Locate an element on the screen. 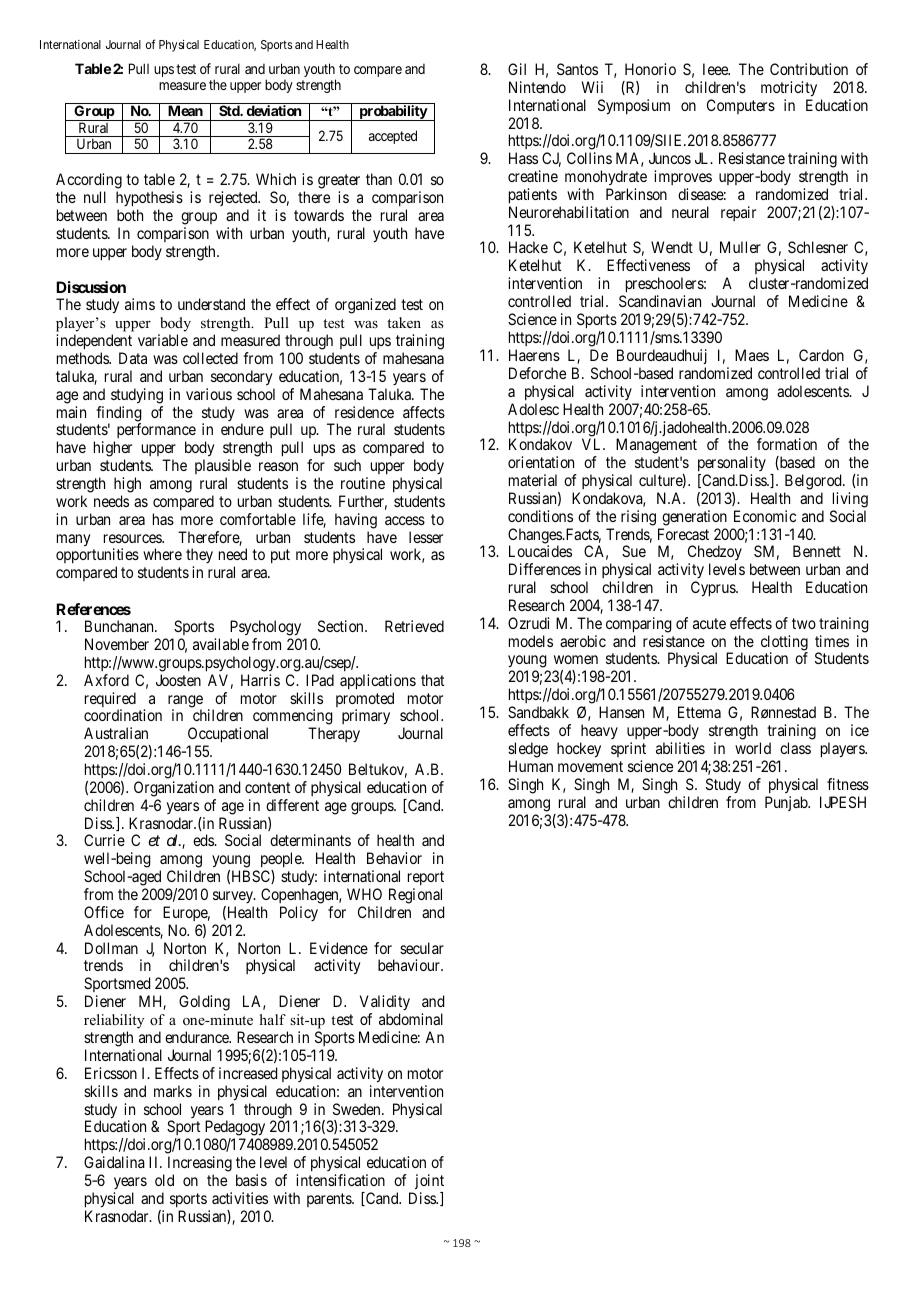 This screenshot has width=924, height=1308. Increasing is located at coordinates (200, 1164).
